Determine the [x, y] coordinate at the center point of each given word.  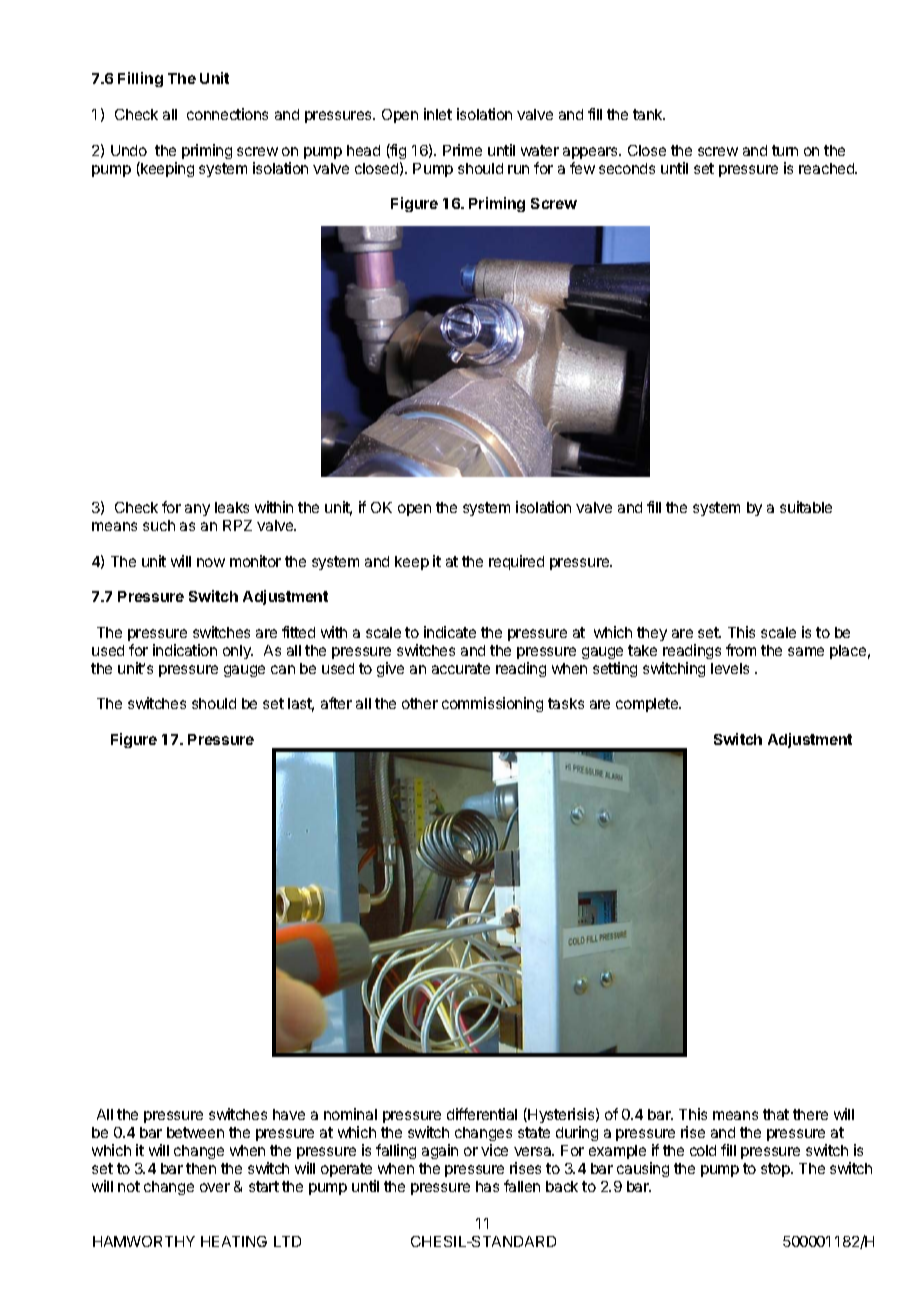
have [289, 1114]
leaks [232, 507]
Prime [462, 150]
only [238, 652]
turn [785, 150]
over [215, 1187]
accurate [461, 668]
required [516, 562]
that [776, 1114]
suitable [806, 507]
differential [482, 1114]
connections [227, 114]
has [487, 1186]
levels [730, 668]
